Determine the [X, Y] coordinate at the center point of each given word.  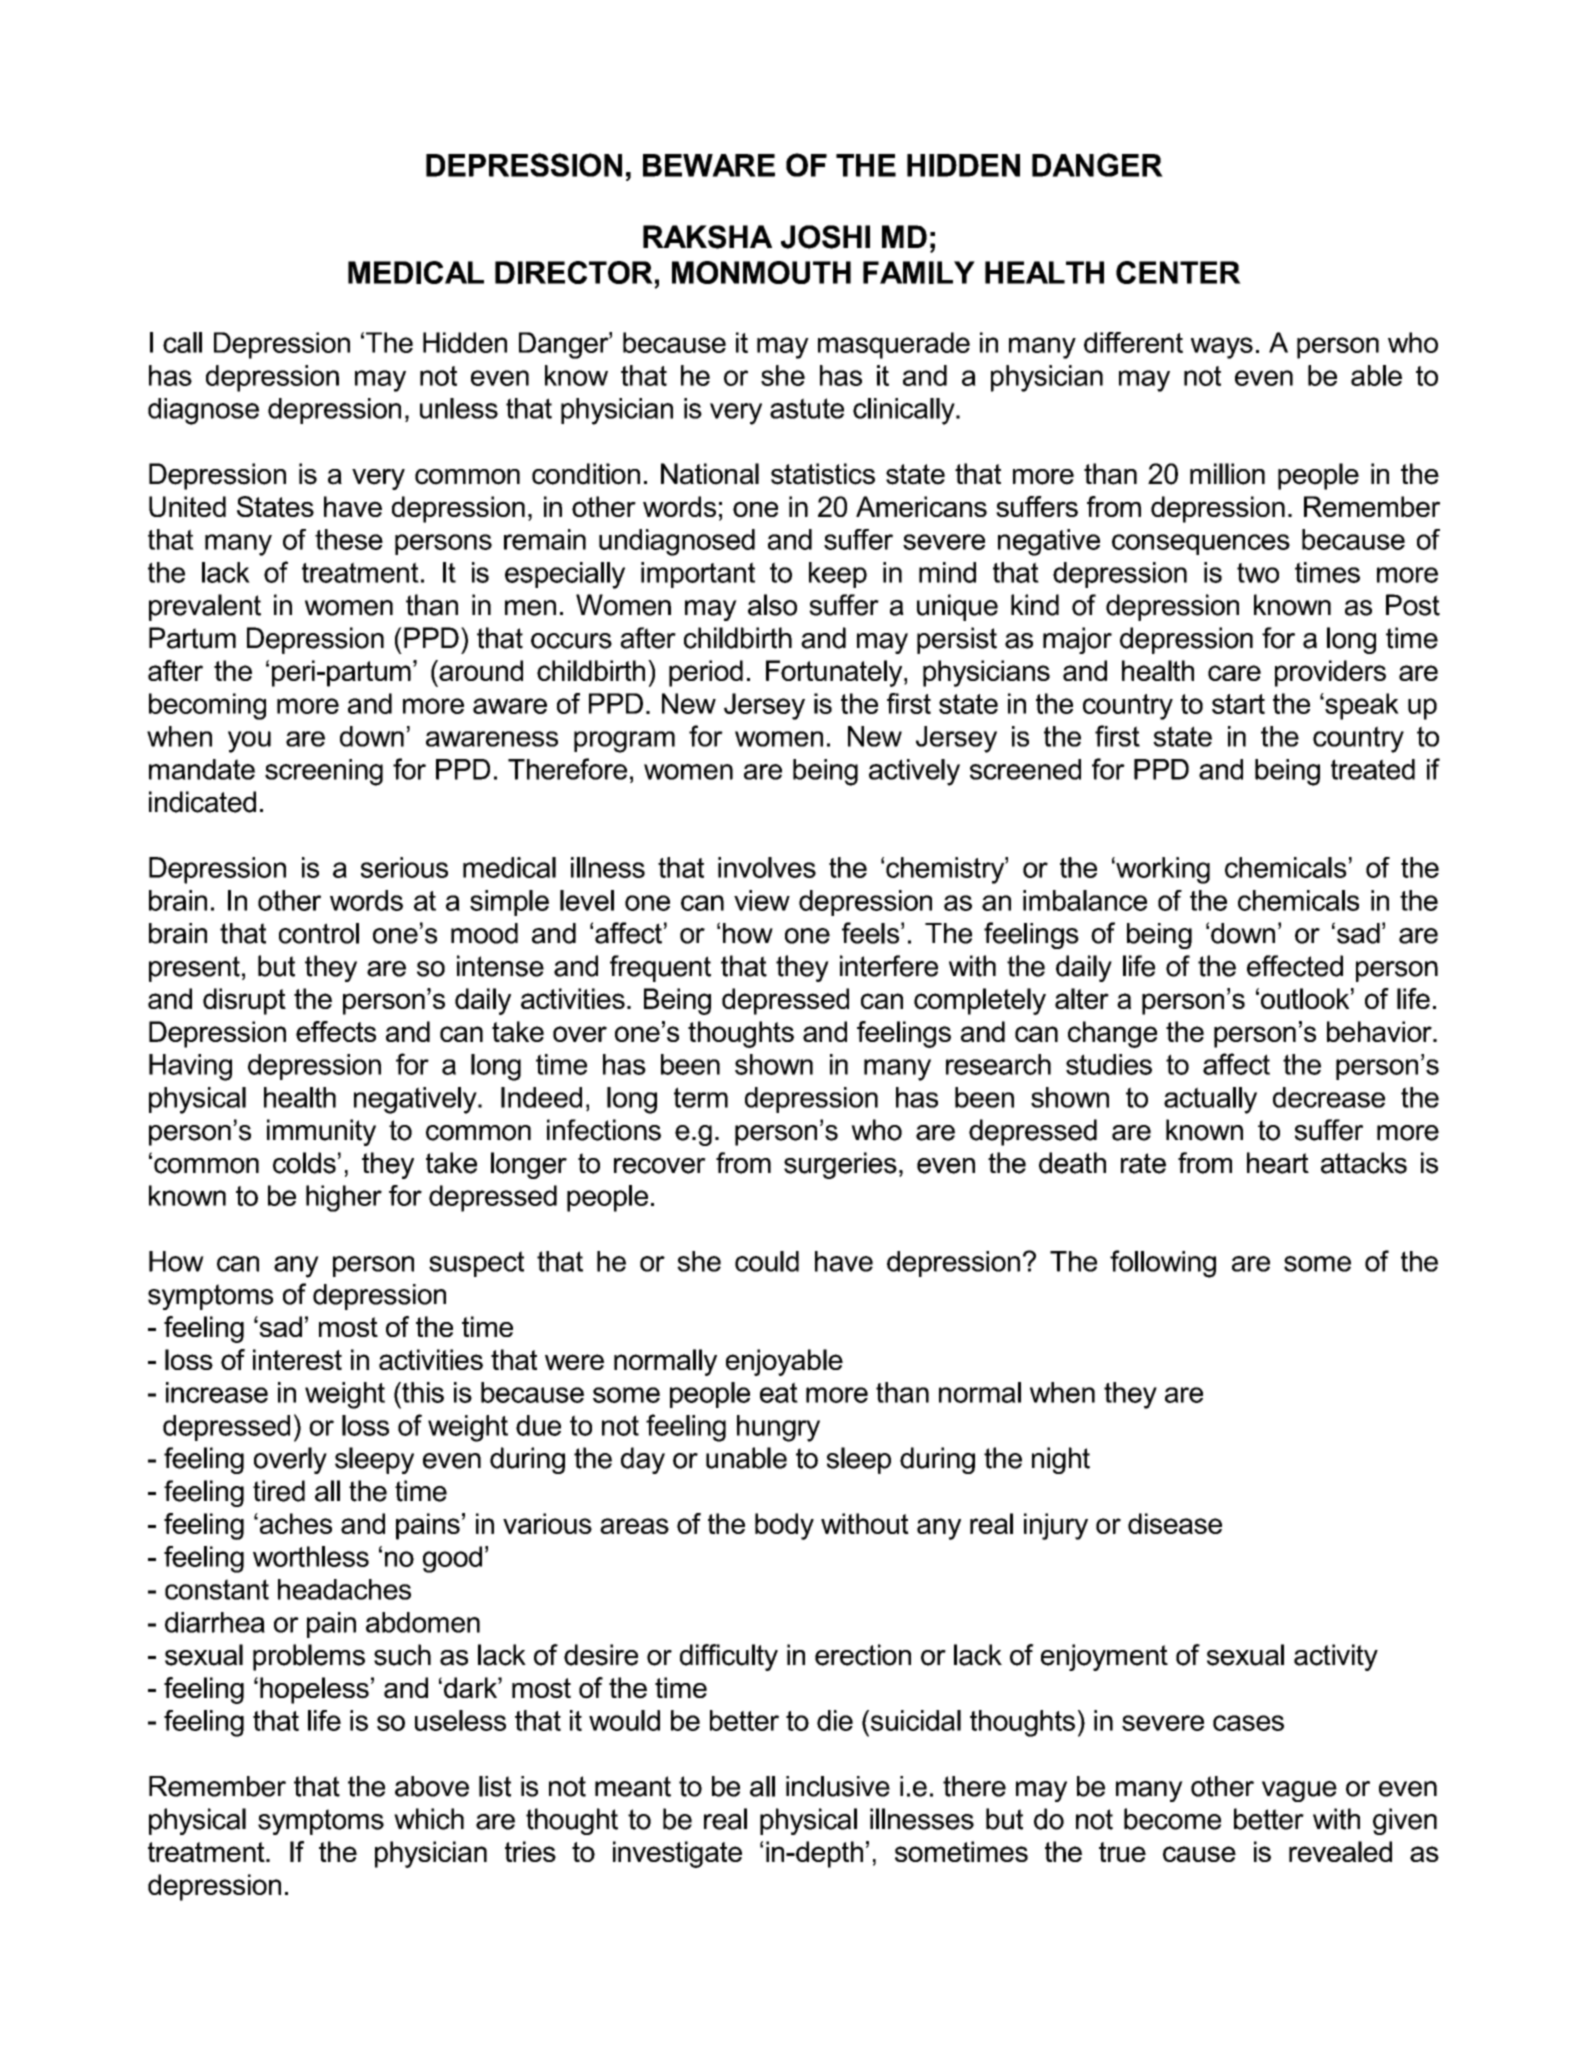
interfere [889, 966]
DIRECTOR [574, 272]
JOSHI [825, 237]
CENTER [1178, 272]
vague [1299, 1791]
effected [1295, 966]
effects [336, 1031]
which [429, 1819]
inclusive [838, 1786]
